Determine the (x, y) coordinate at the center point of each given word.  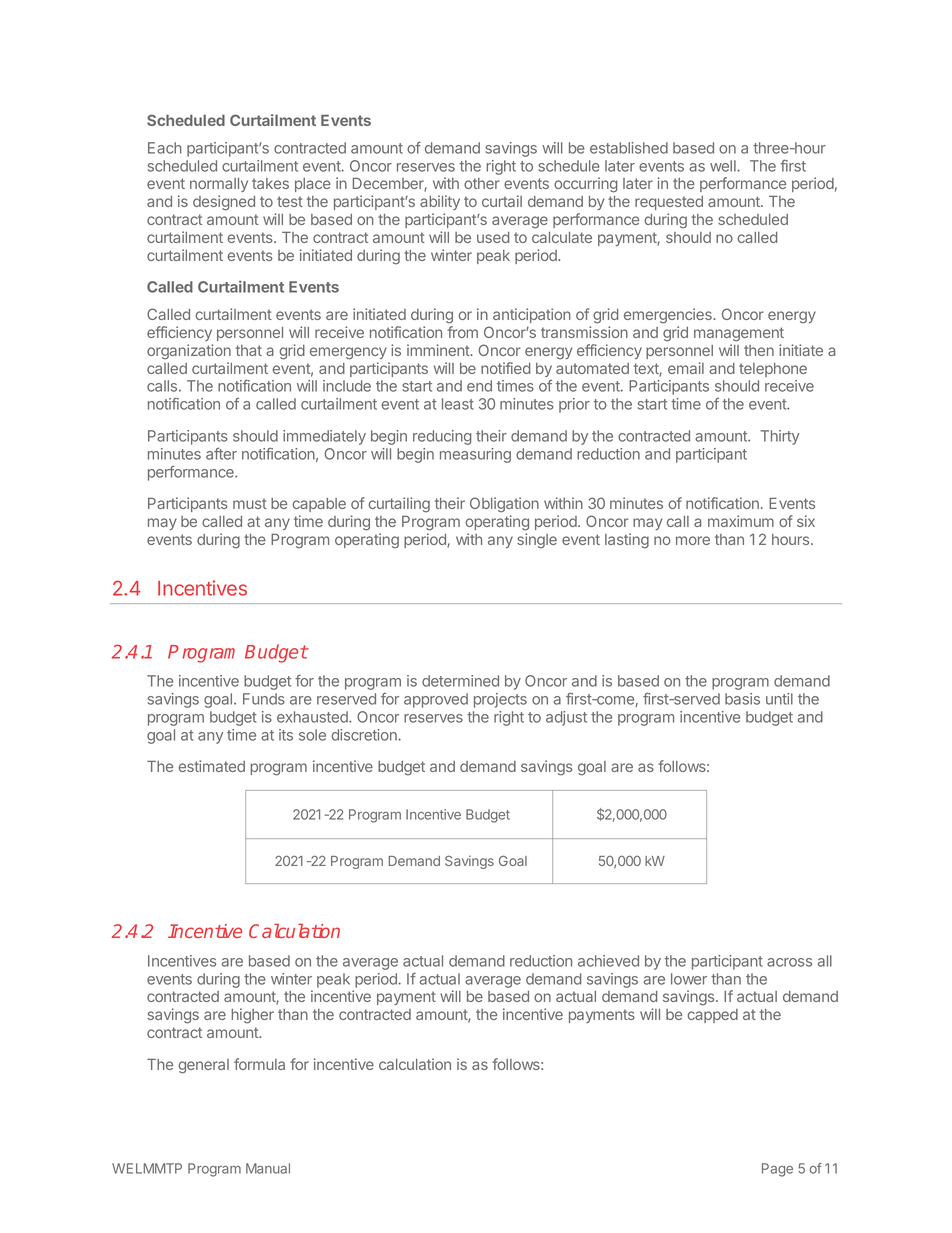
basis (742, 699)
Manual (268, 1168)
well (724, 166)
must (250, 503)
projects (500, 700)
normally (219, 185)
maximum (741, 521)
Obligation (504, 505)
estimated (212, 766)
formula (259, 1064)
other (482, 183)
